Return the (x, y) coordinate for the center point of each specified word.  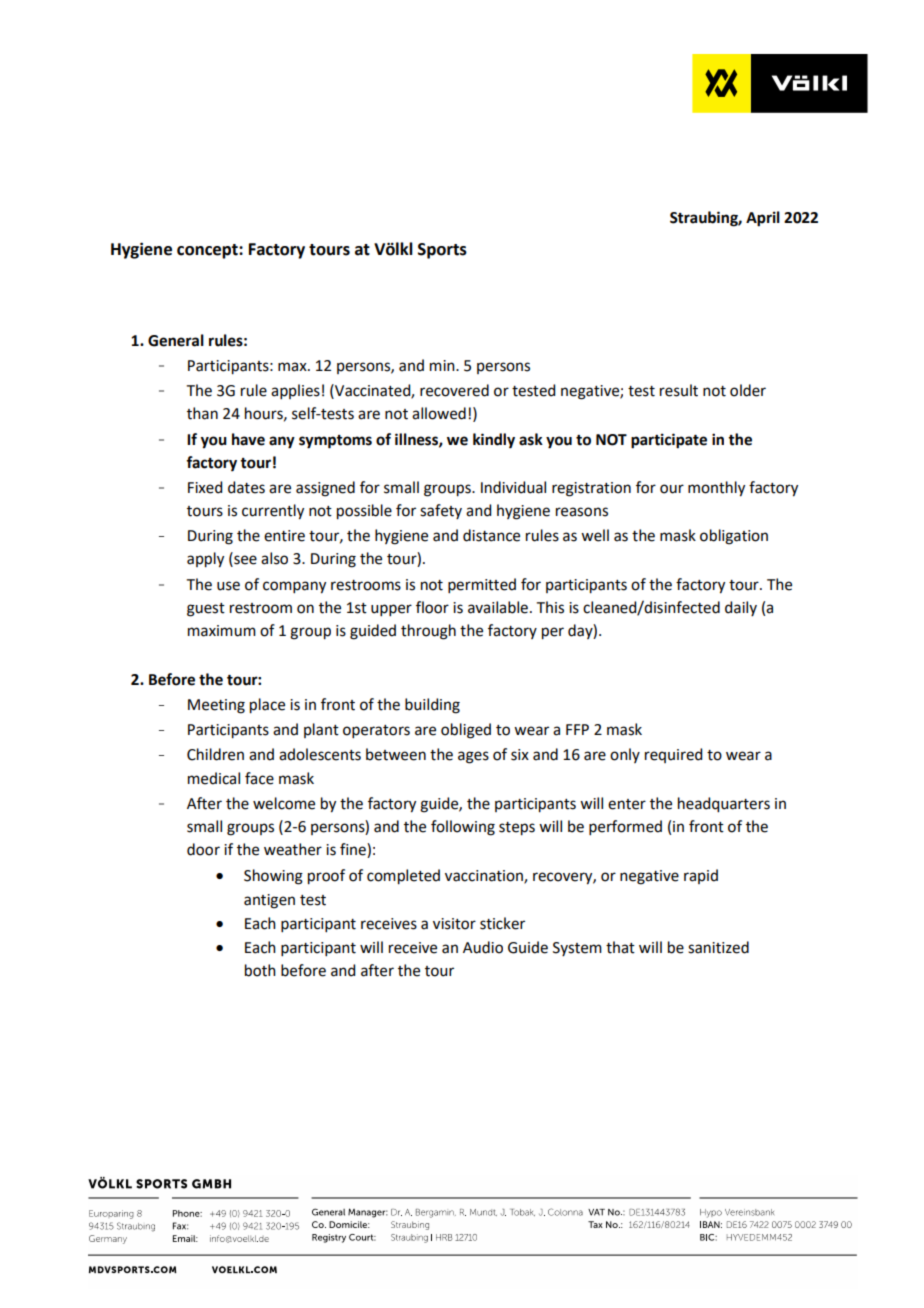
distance (491, 535)
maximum (222, 631)
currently (273, 512)
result (679, 390)
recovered (454, 390)
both (260, 970)
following (463, 828)
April (763, 219)
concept (208, 251)
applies (295, 391)
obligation (734, 537)
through (428, 632)
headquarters (724, 805)
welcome (284, 803)
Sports (442, 251)
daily (741, 608)
